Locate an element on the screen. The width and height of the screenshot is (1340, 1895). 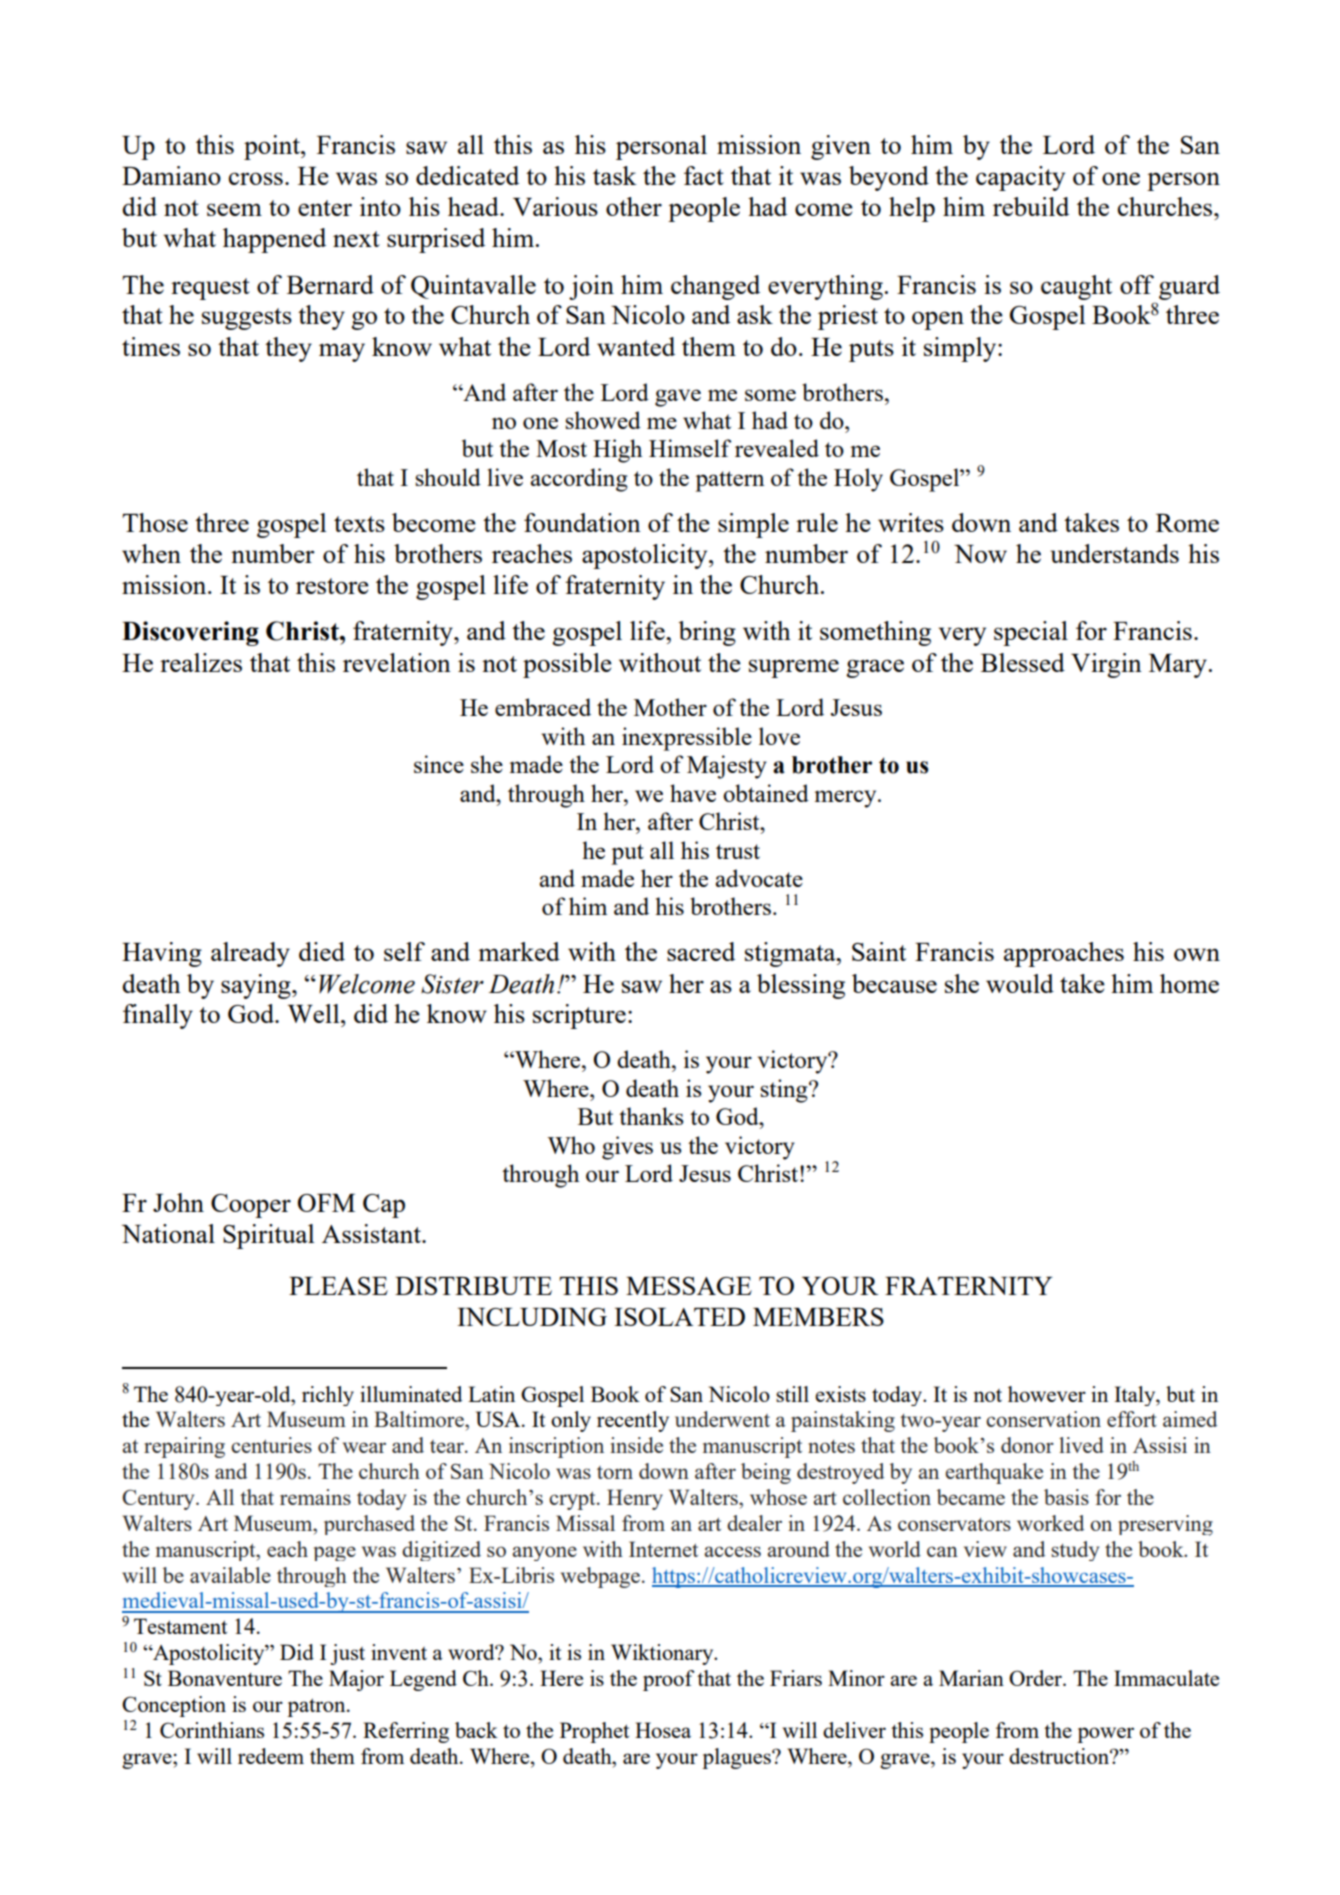
cross is located at coordinates (256, 178).
